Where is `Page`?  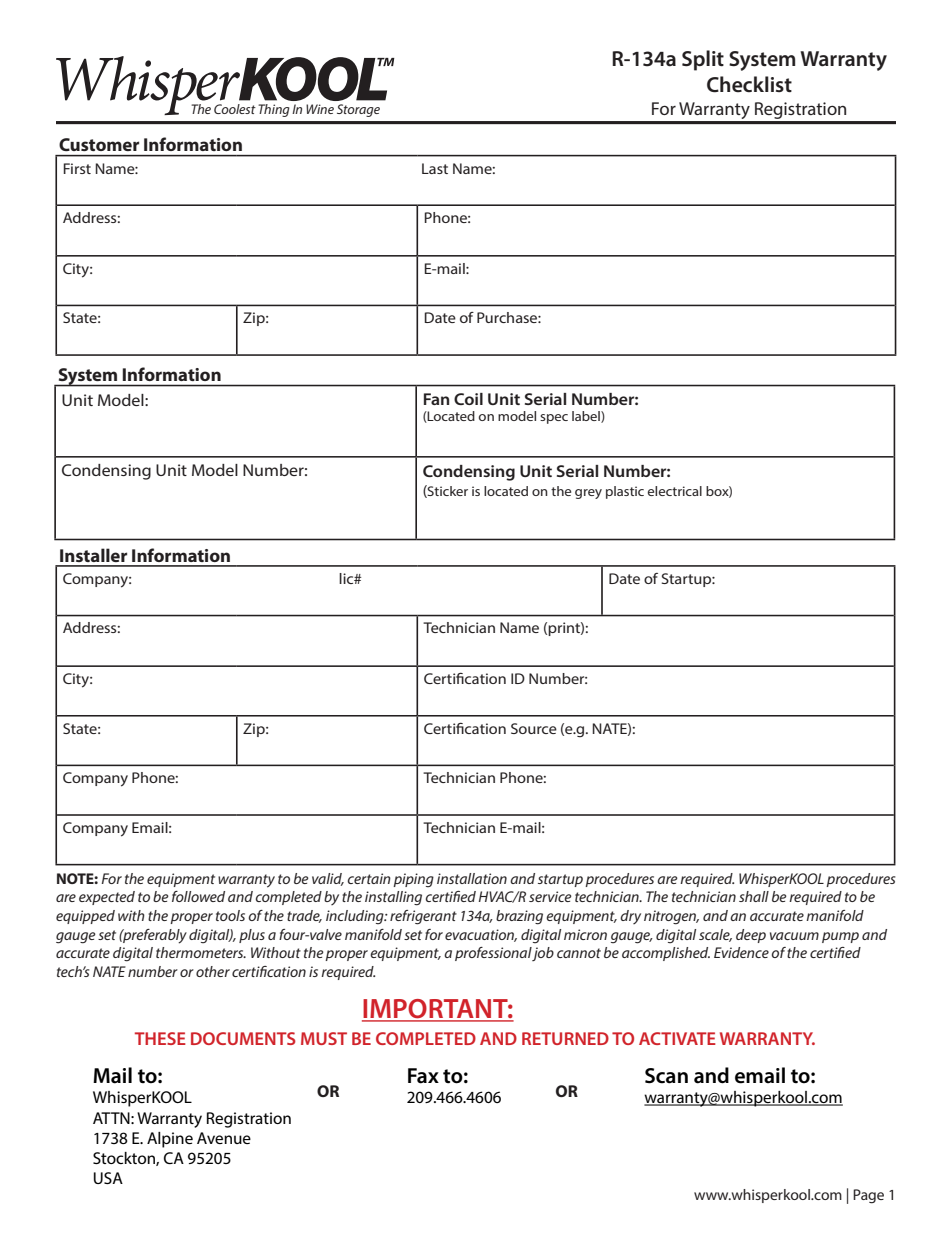
Page is located at coordinates (868, 1196).
